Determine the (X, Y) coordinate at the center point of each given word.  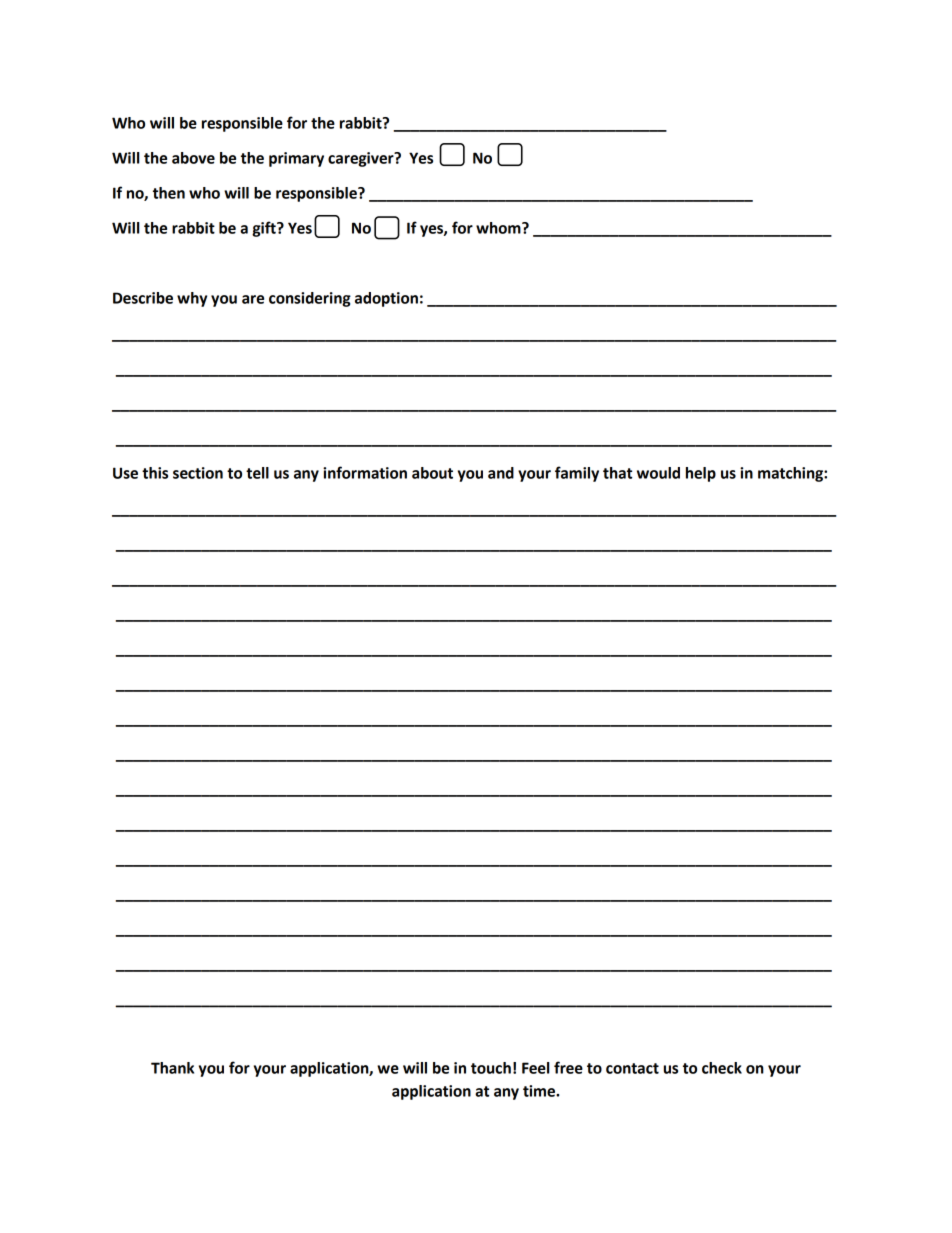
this (155, 473)
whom (499, 228)
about (432, 473)
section (198, 473)
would (658, 473)
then (169, 193)
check (722, 1068)
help (701, 474)
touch (491, 1068)
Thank (172, 1068)
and (501, 473)
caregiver (362, 159)
